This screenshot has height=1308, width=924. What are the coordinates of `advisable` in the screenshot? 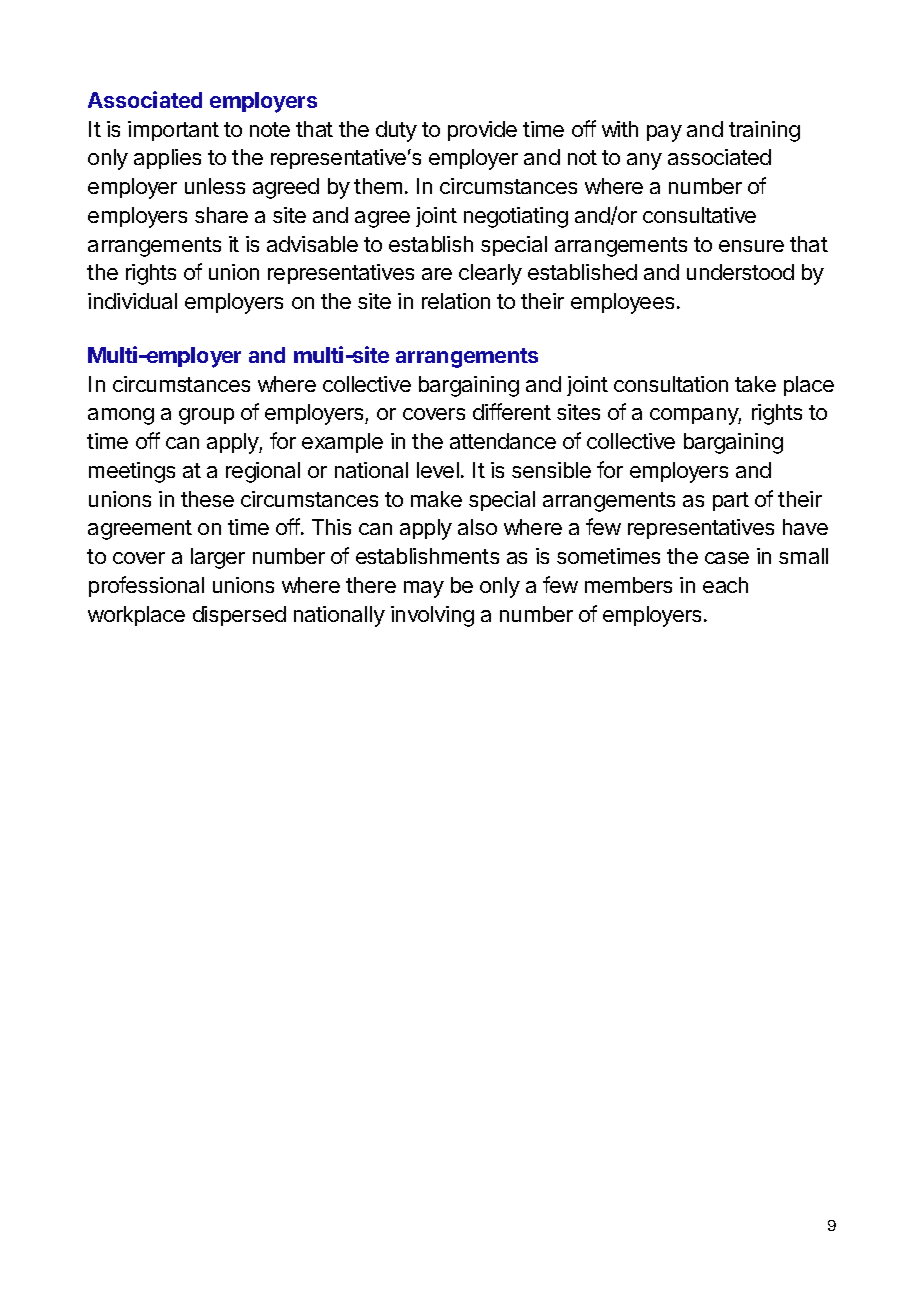 It's located at (312, 244).
